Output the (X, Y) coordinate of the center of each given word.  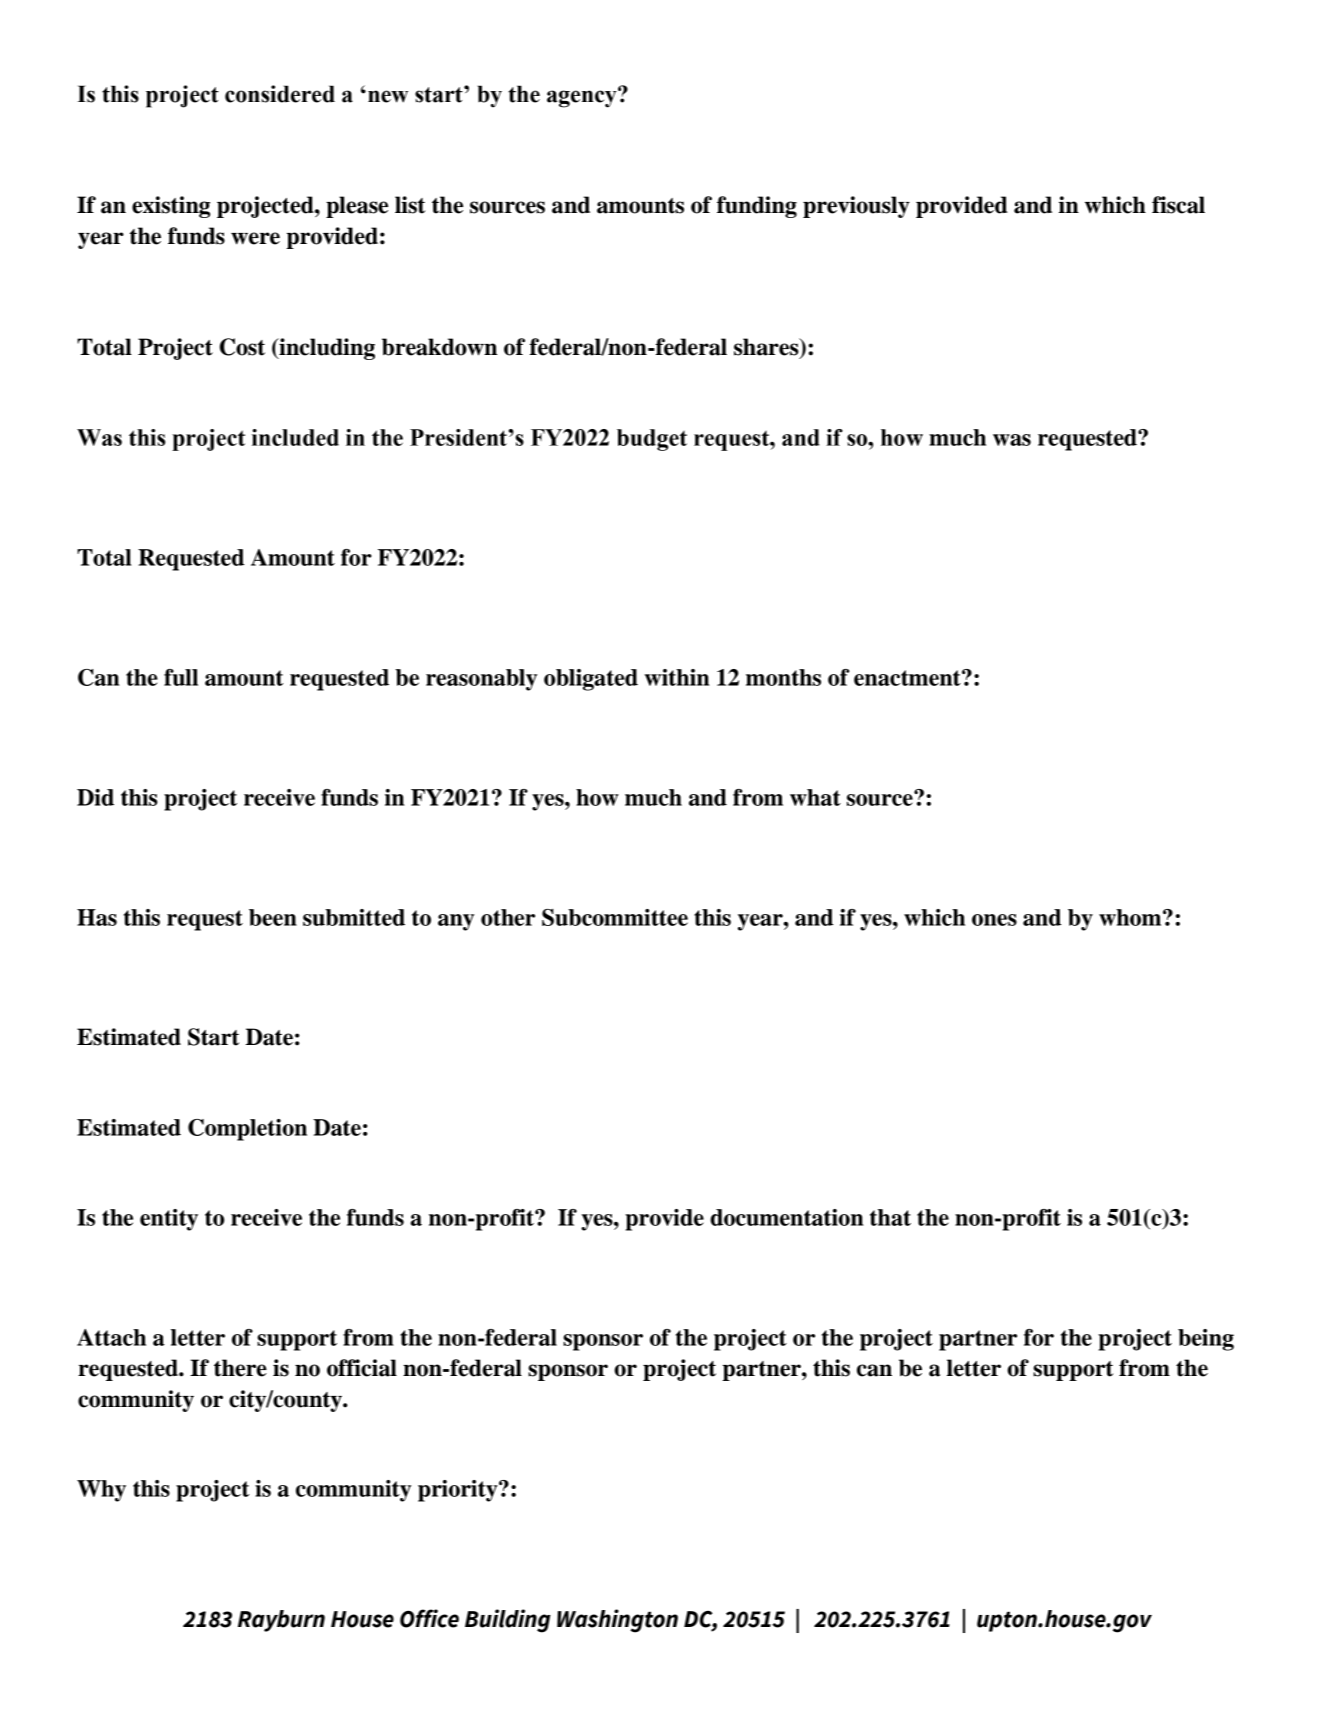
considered (280, 94)
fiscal (1178, 205)
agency (583, 98)
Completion (247, 1130)
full (181, 677)
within (677, 677)
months (783, 677)
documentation (786, 1217)
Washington (617, 1621)
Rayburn (281, 1621)
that (890, 1217)
